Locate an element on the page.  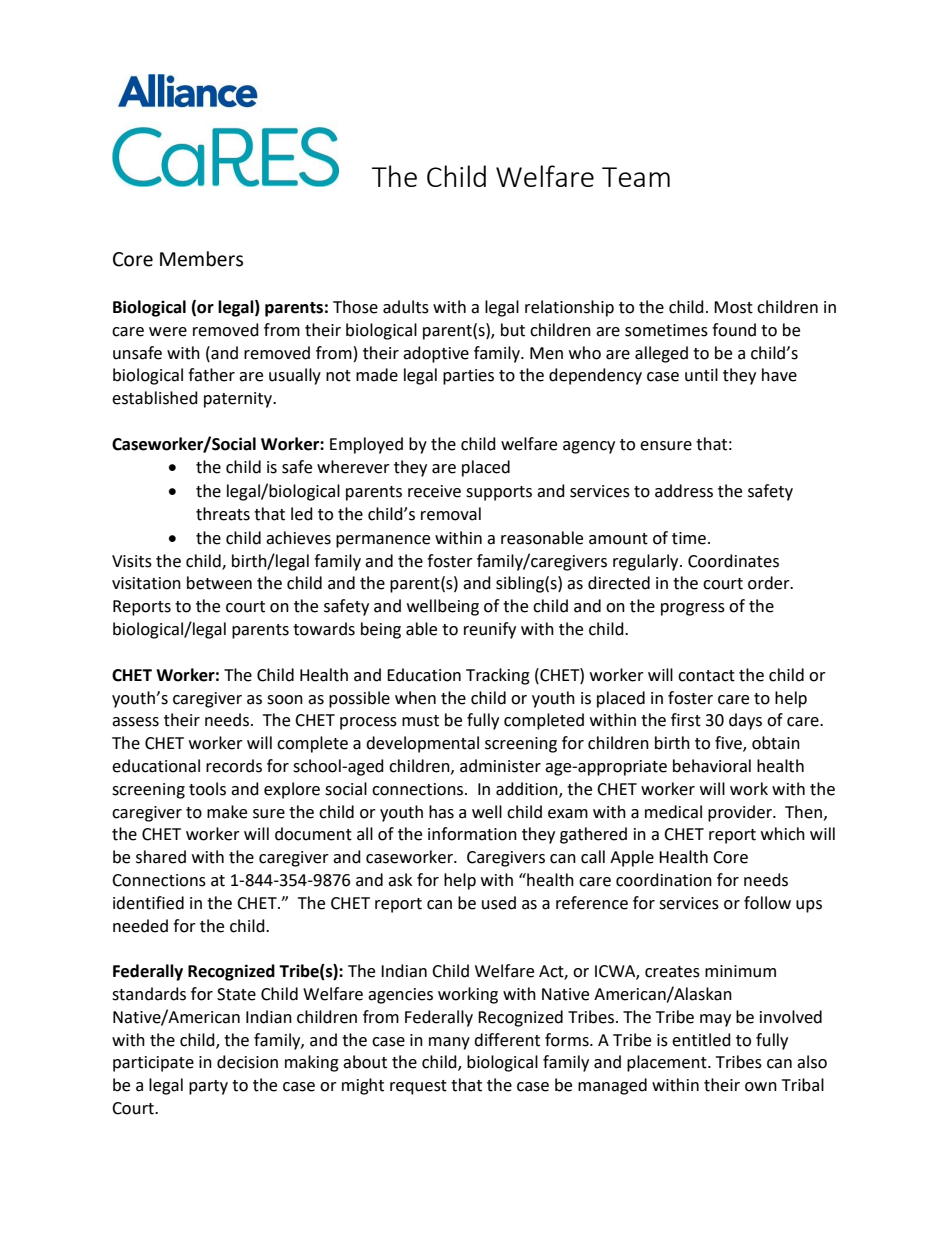
tools is located at coordinates (207, 789).
